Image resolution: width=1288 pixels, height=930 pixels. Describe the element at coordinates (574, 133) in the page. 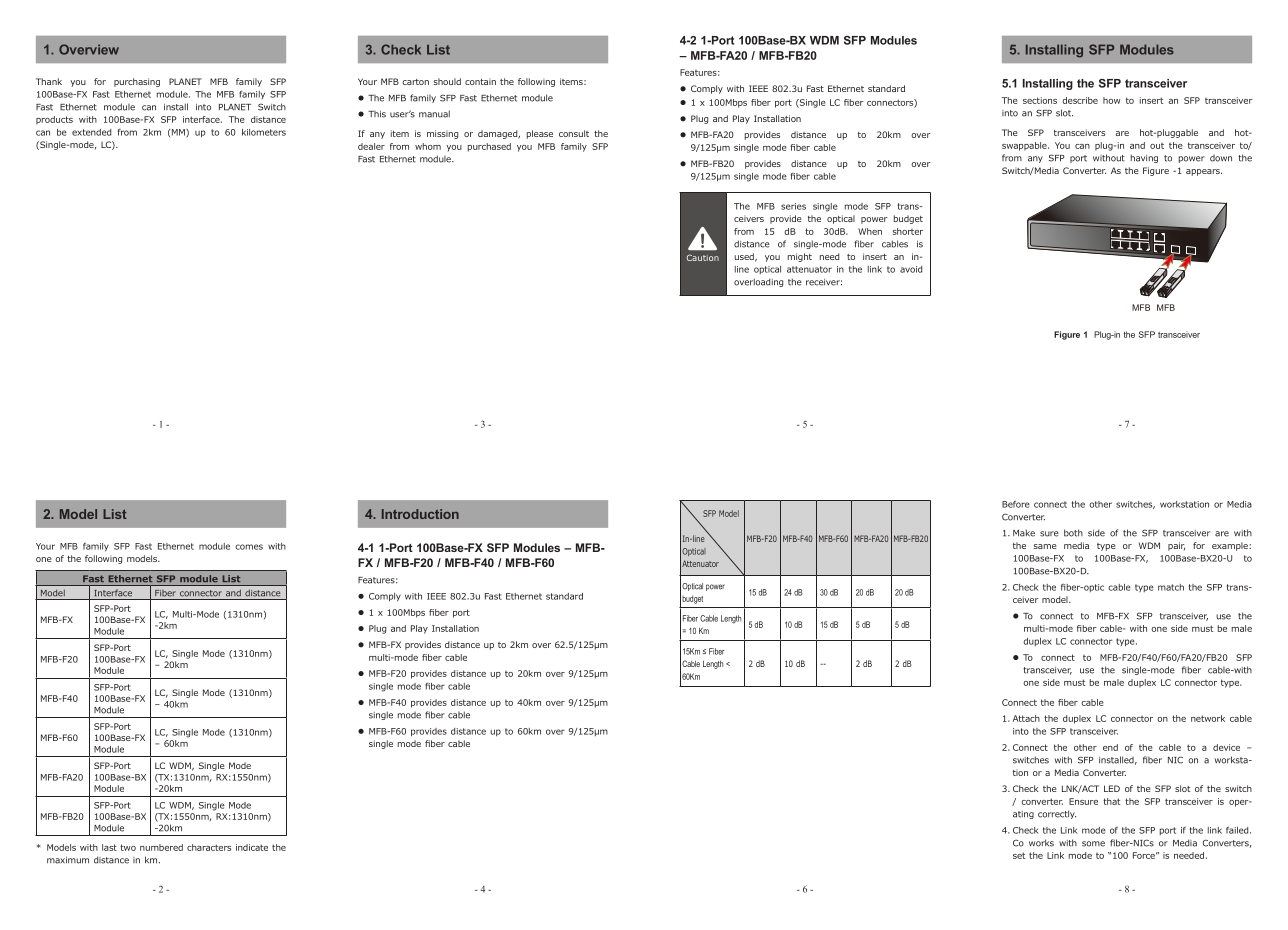

I see `consult` at that location.
